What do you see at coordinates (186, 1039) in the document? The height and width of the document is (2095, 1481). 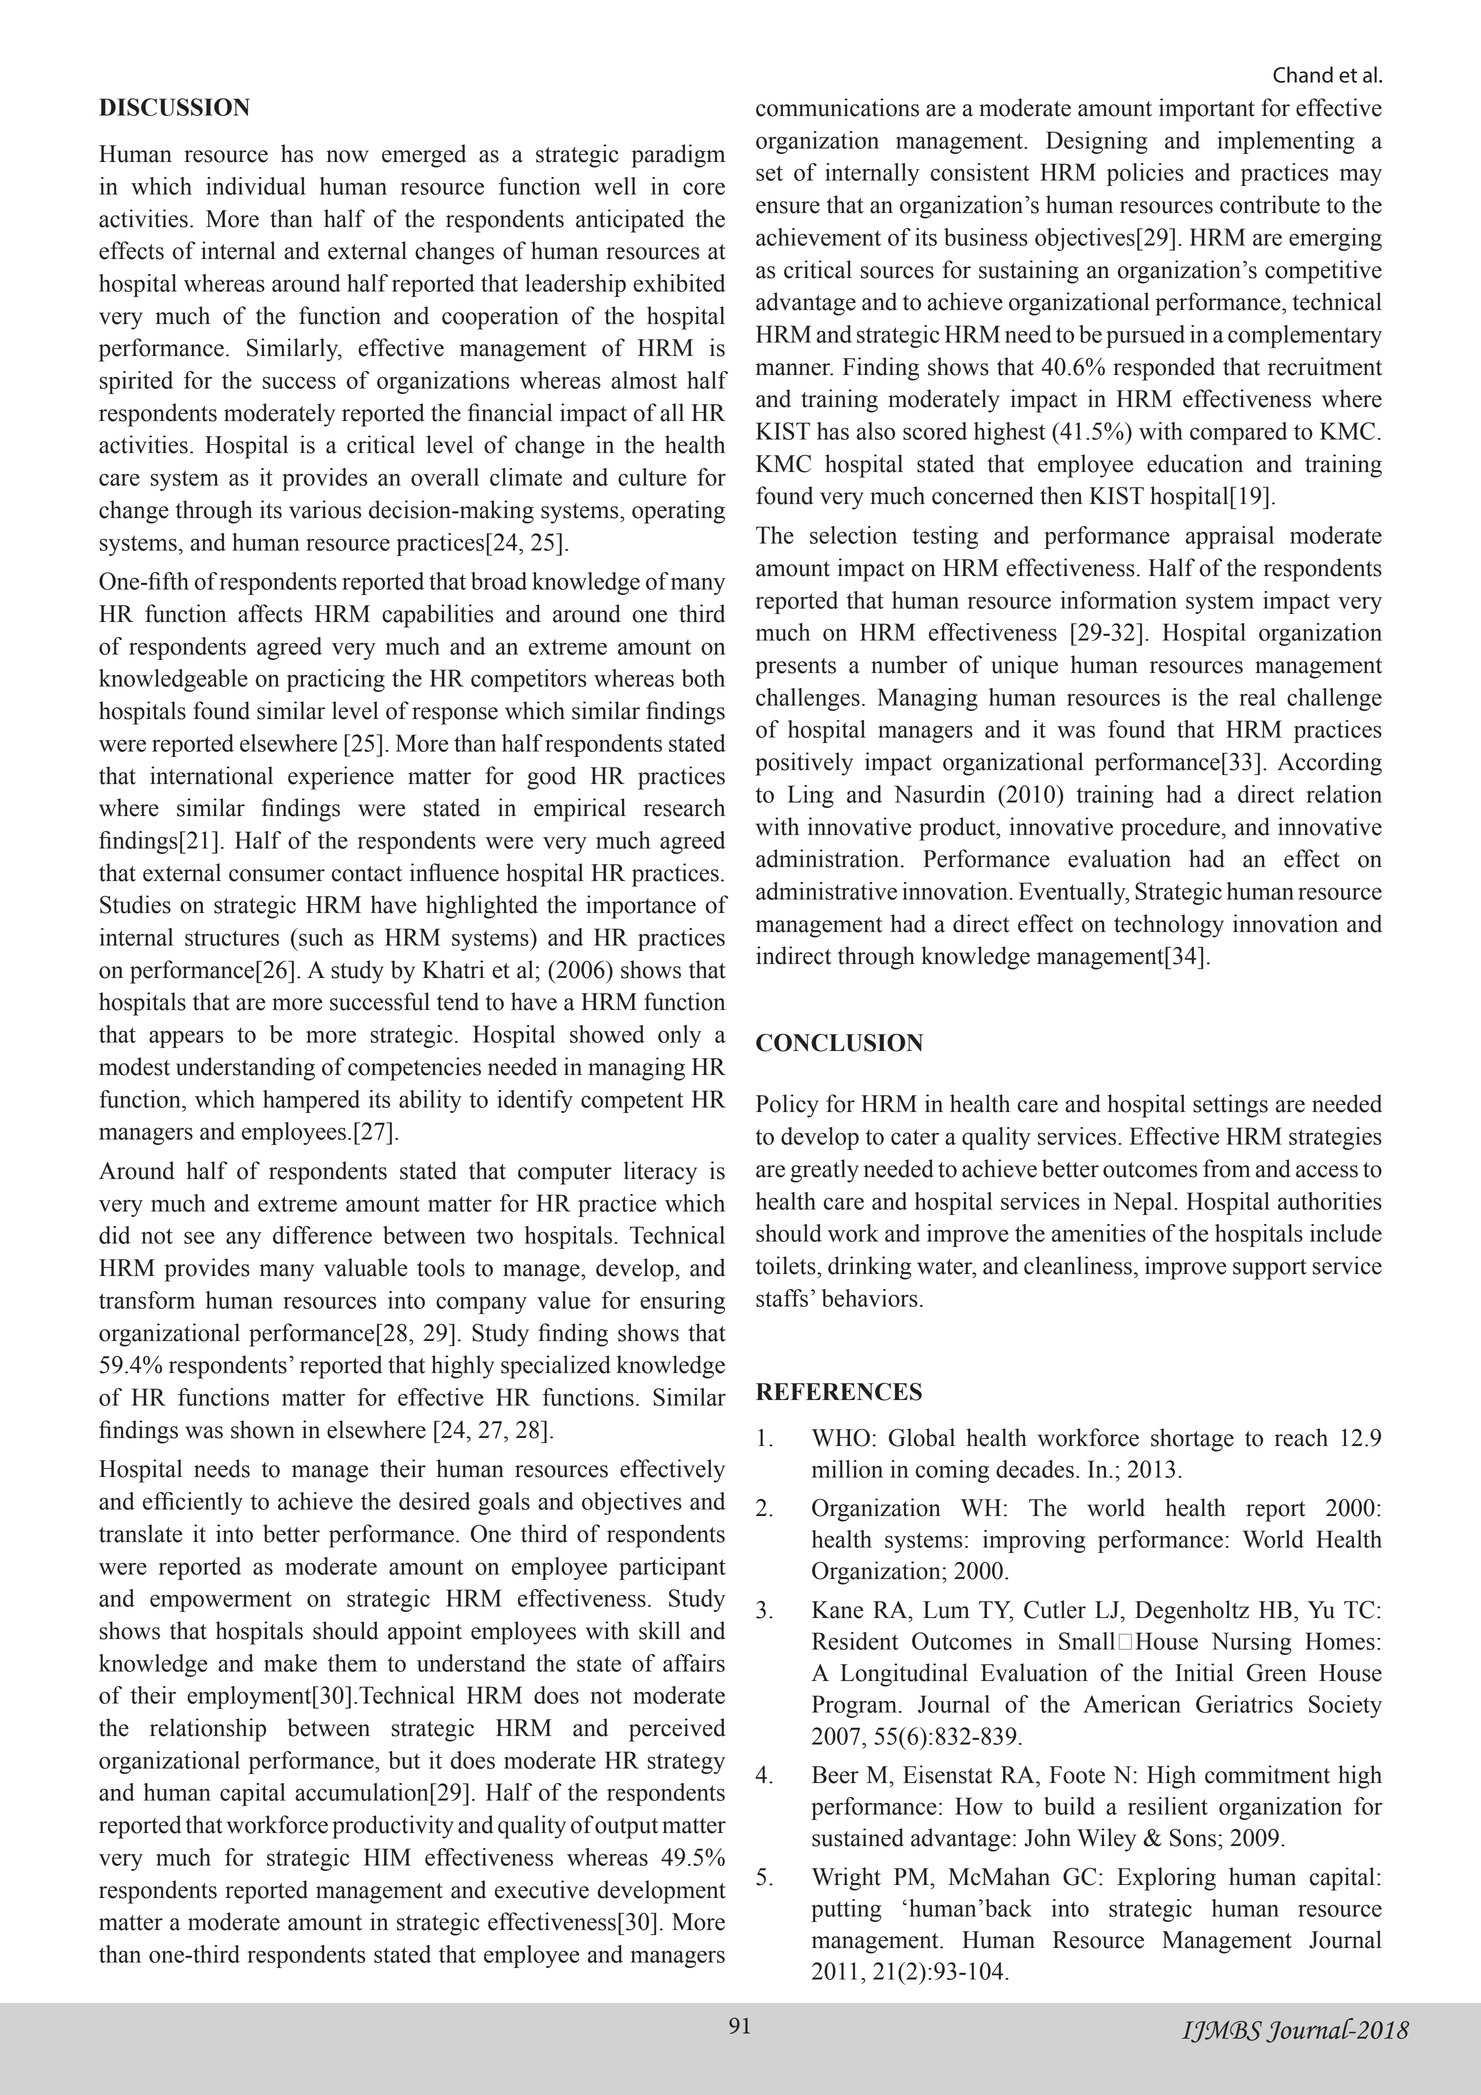 I see `appears` at bounding box center [186, 1039].
